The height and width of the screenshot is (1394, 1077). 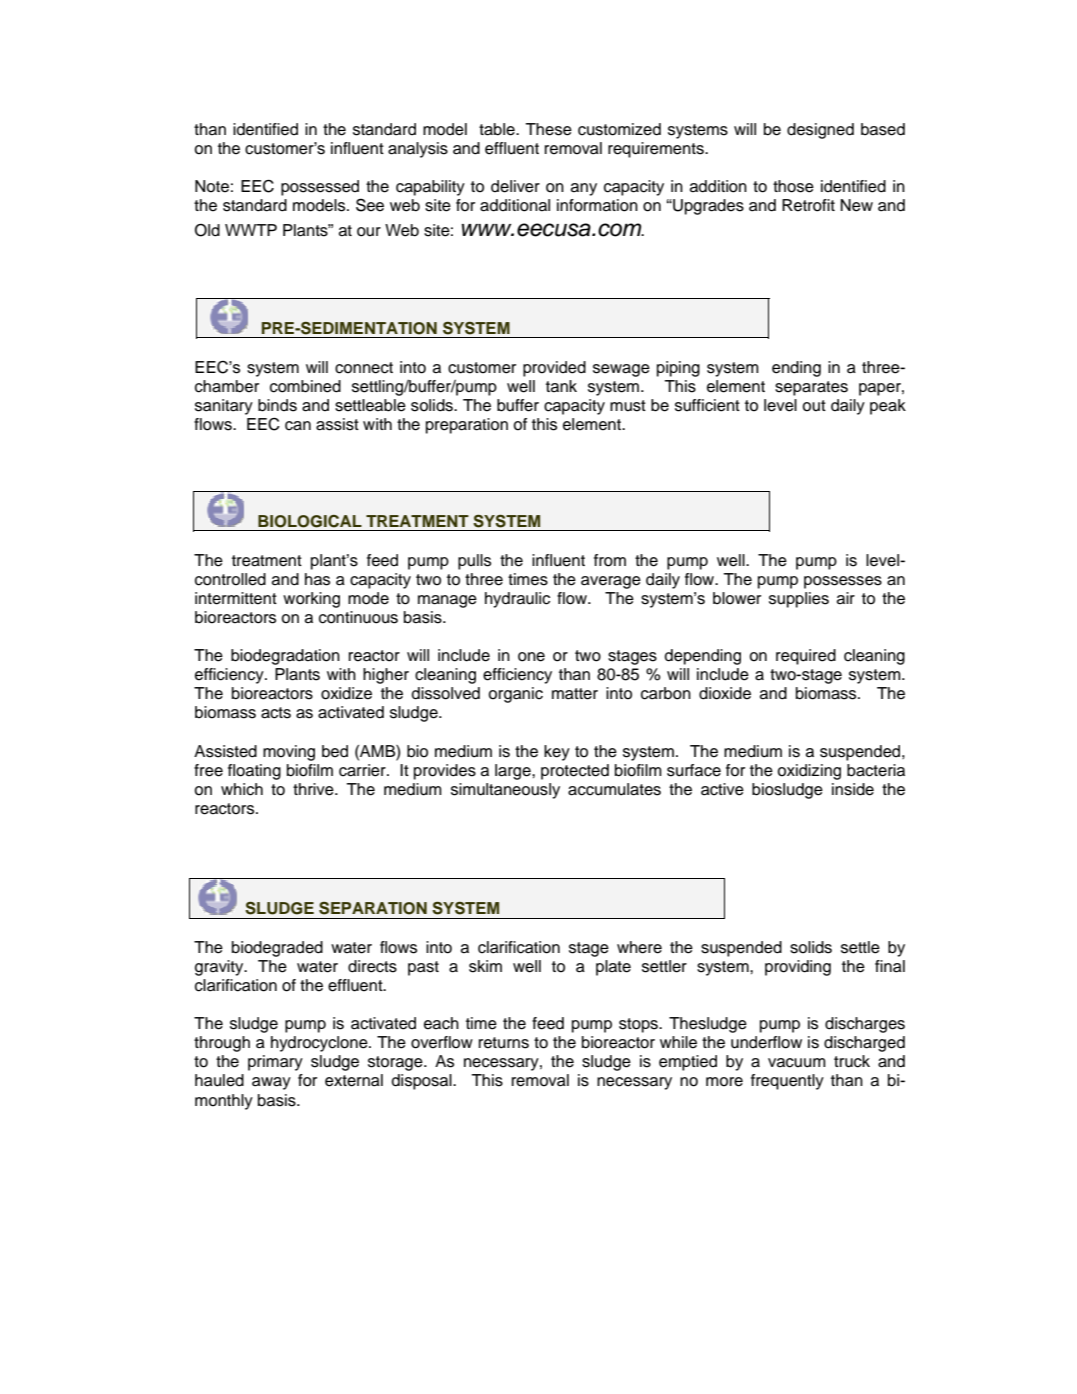 What do you see at coordinates (554, 369) in the screenshot?
I see `provided` at bounding box center [554, 369].
